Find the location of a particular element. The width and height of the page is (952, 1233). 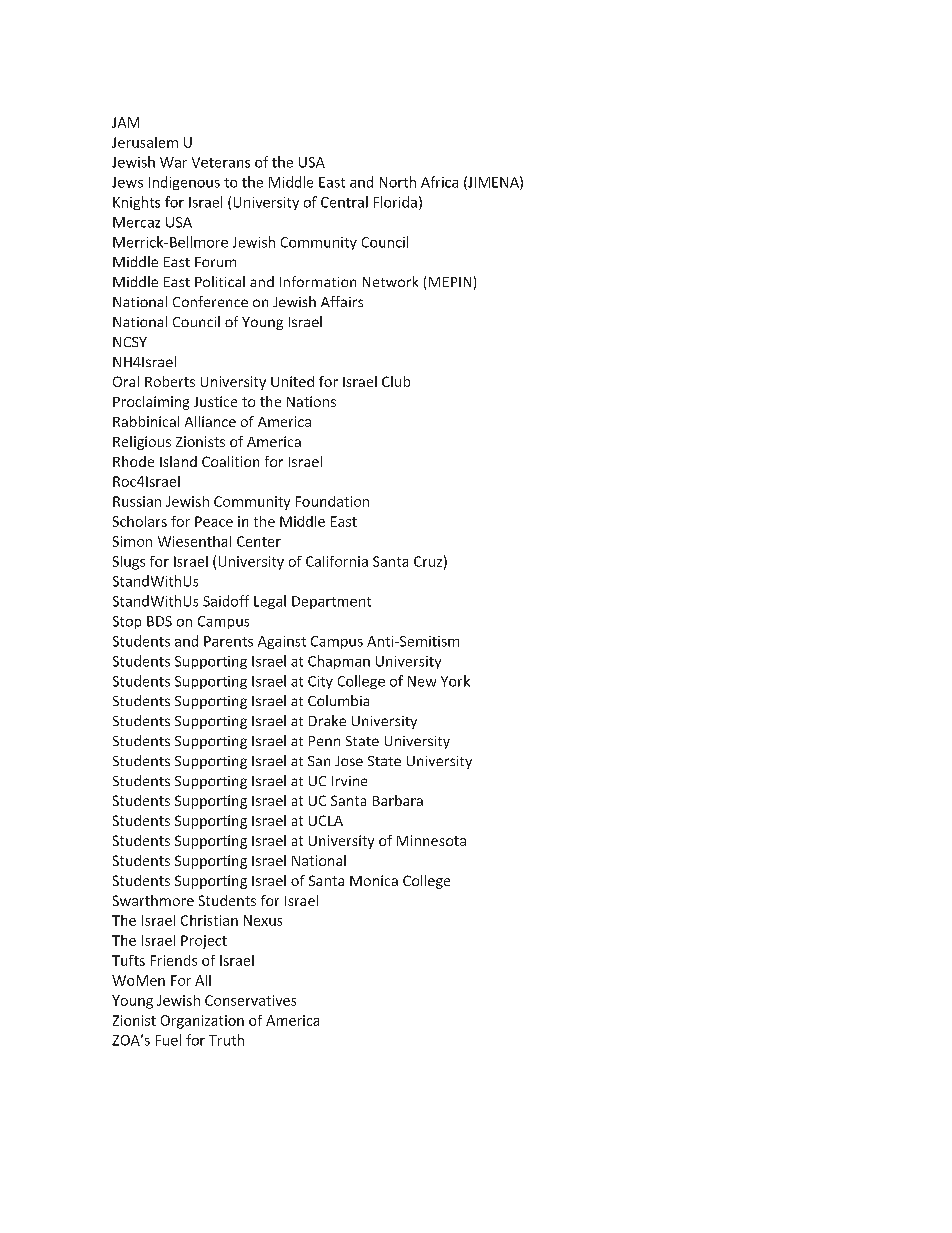

Central is located at coordinates (344, 202).
